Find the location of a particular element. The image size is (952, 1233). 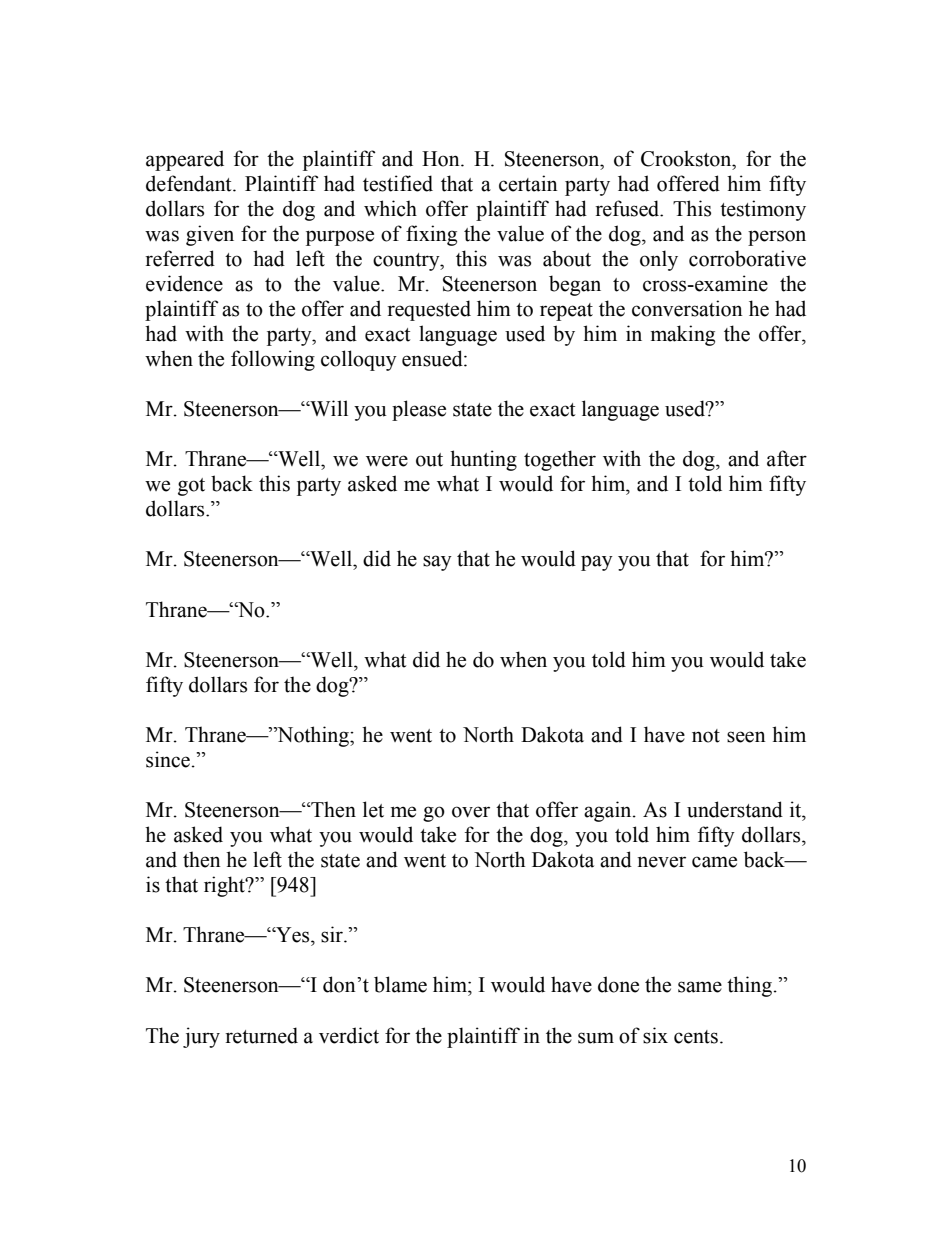

defendant is located at coordinates (190, 183).
